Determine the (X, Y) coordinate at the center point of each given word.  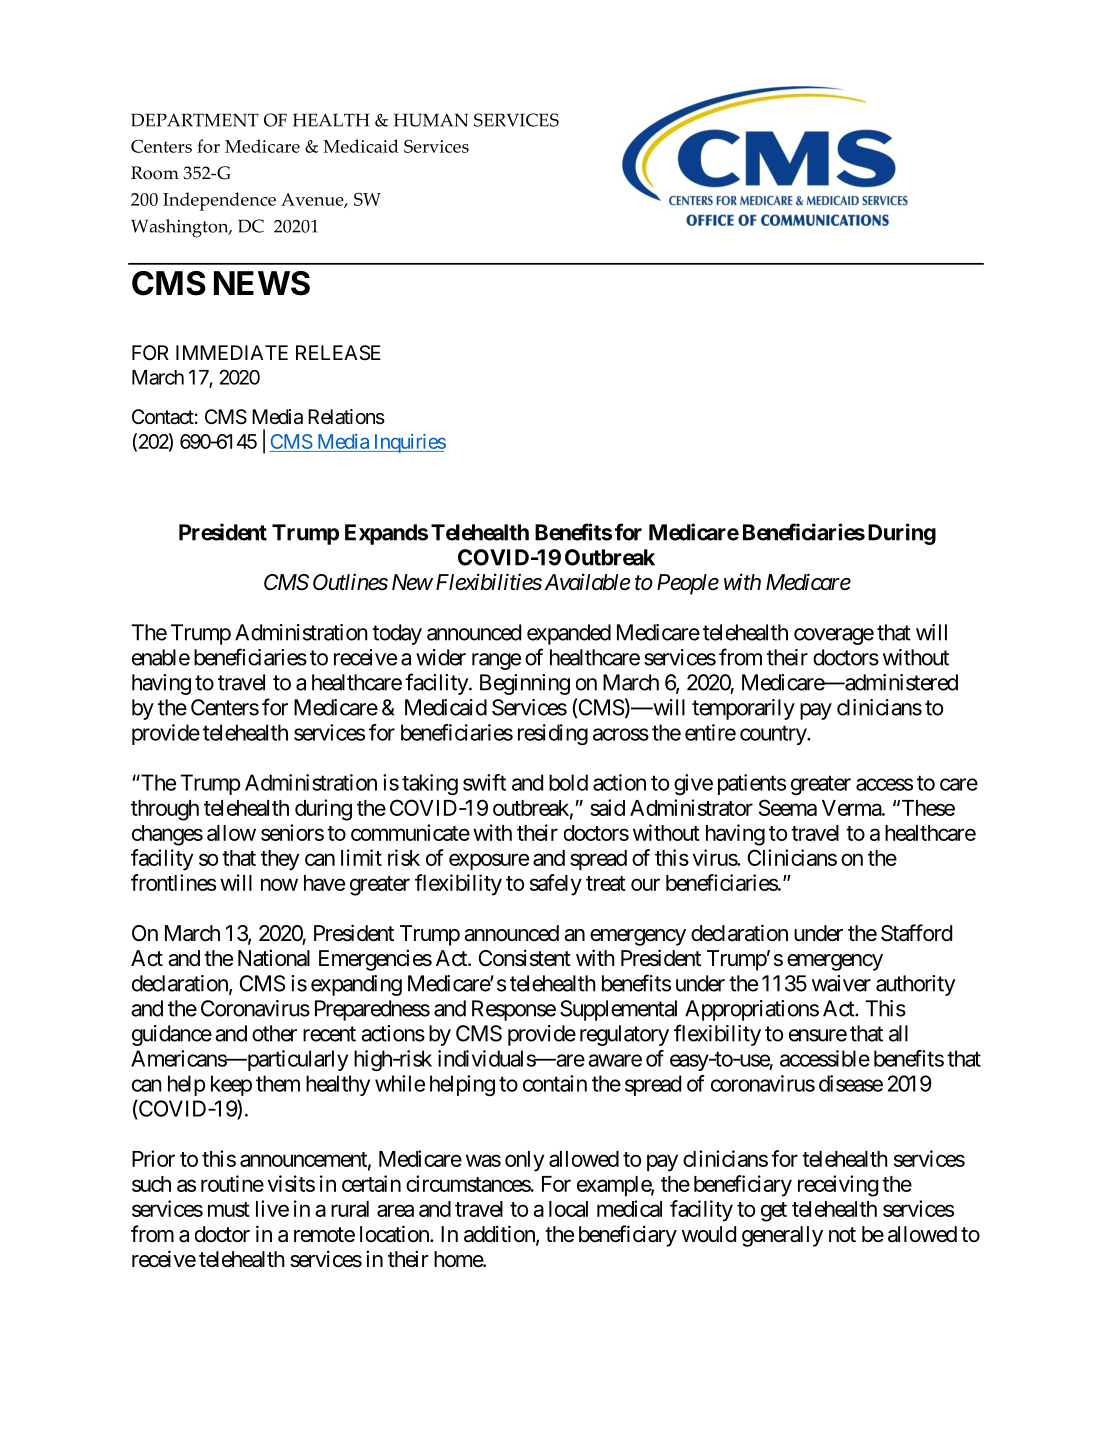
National (274, 958)
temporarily (743, 709)
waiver (841, 983)
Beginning (525, 684)
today (397, 634)
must (229, 1209)
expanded (569, 634)
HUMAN (431, 120)
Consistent (525, 958)
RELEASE (338, 352)
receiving (838, 1186)
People (688, 584)
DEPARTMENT (195, 120)
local (568, 1209)
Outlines (350, 582)
